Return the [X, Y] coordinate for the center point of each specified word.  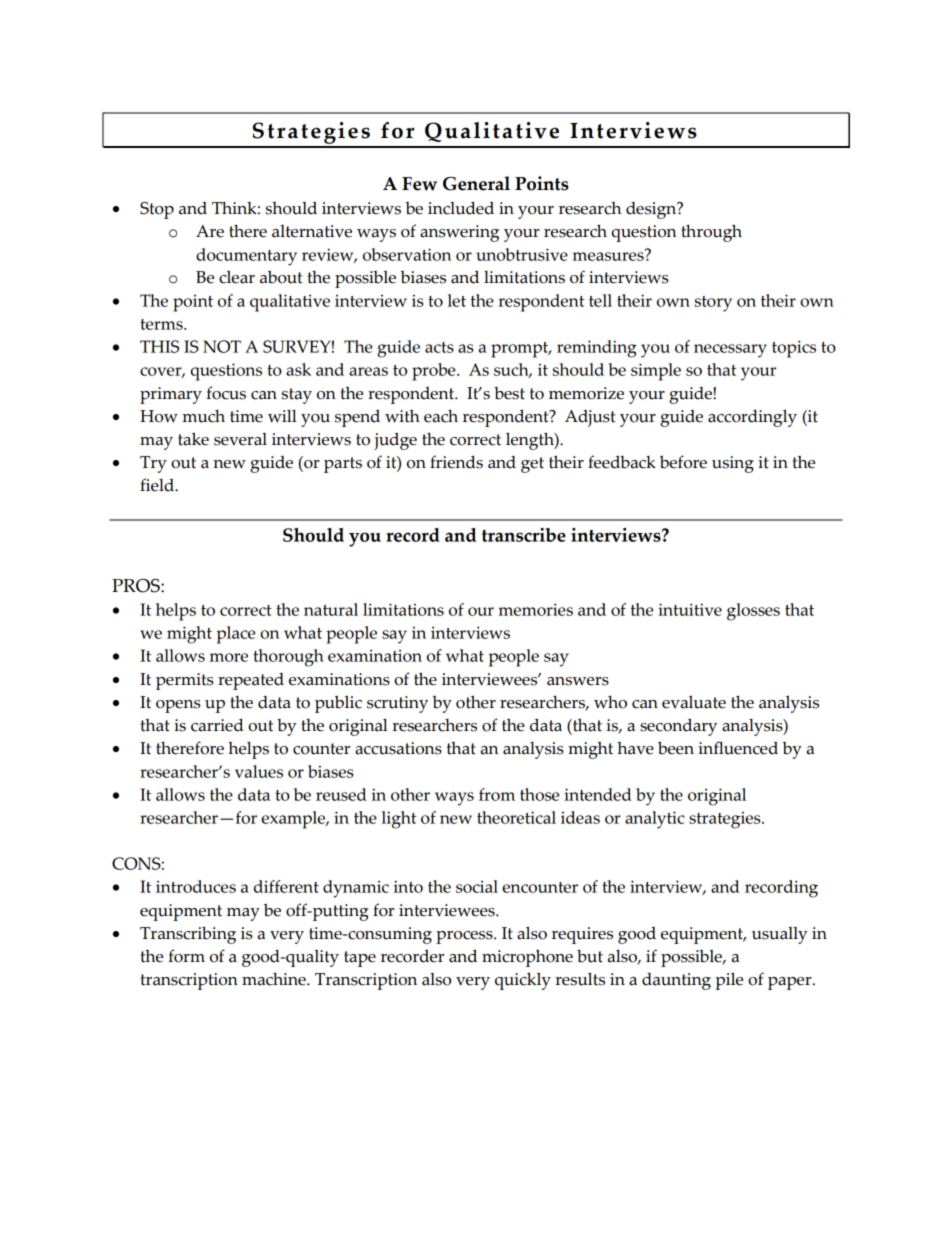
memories [536, 609]
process [465, 937]
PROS [137, 586]
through [711, 233]
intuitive [690, 609]
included [461, 208]
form [186, 956]
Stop [157, 210]
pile [729, 981]
